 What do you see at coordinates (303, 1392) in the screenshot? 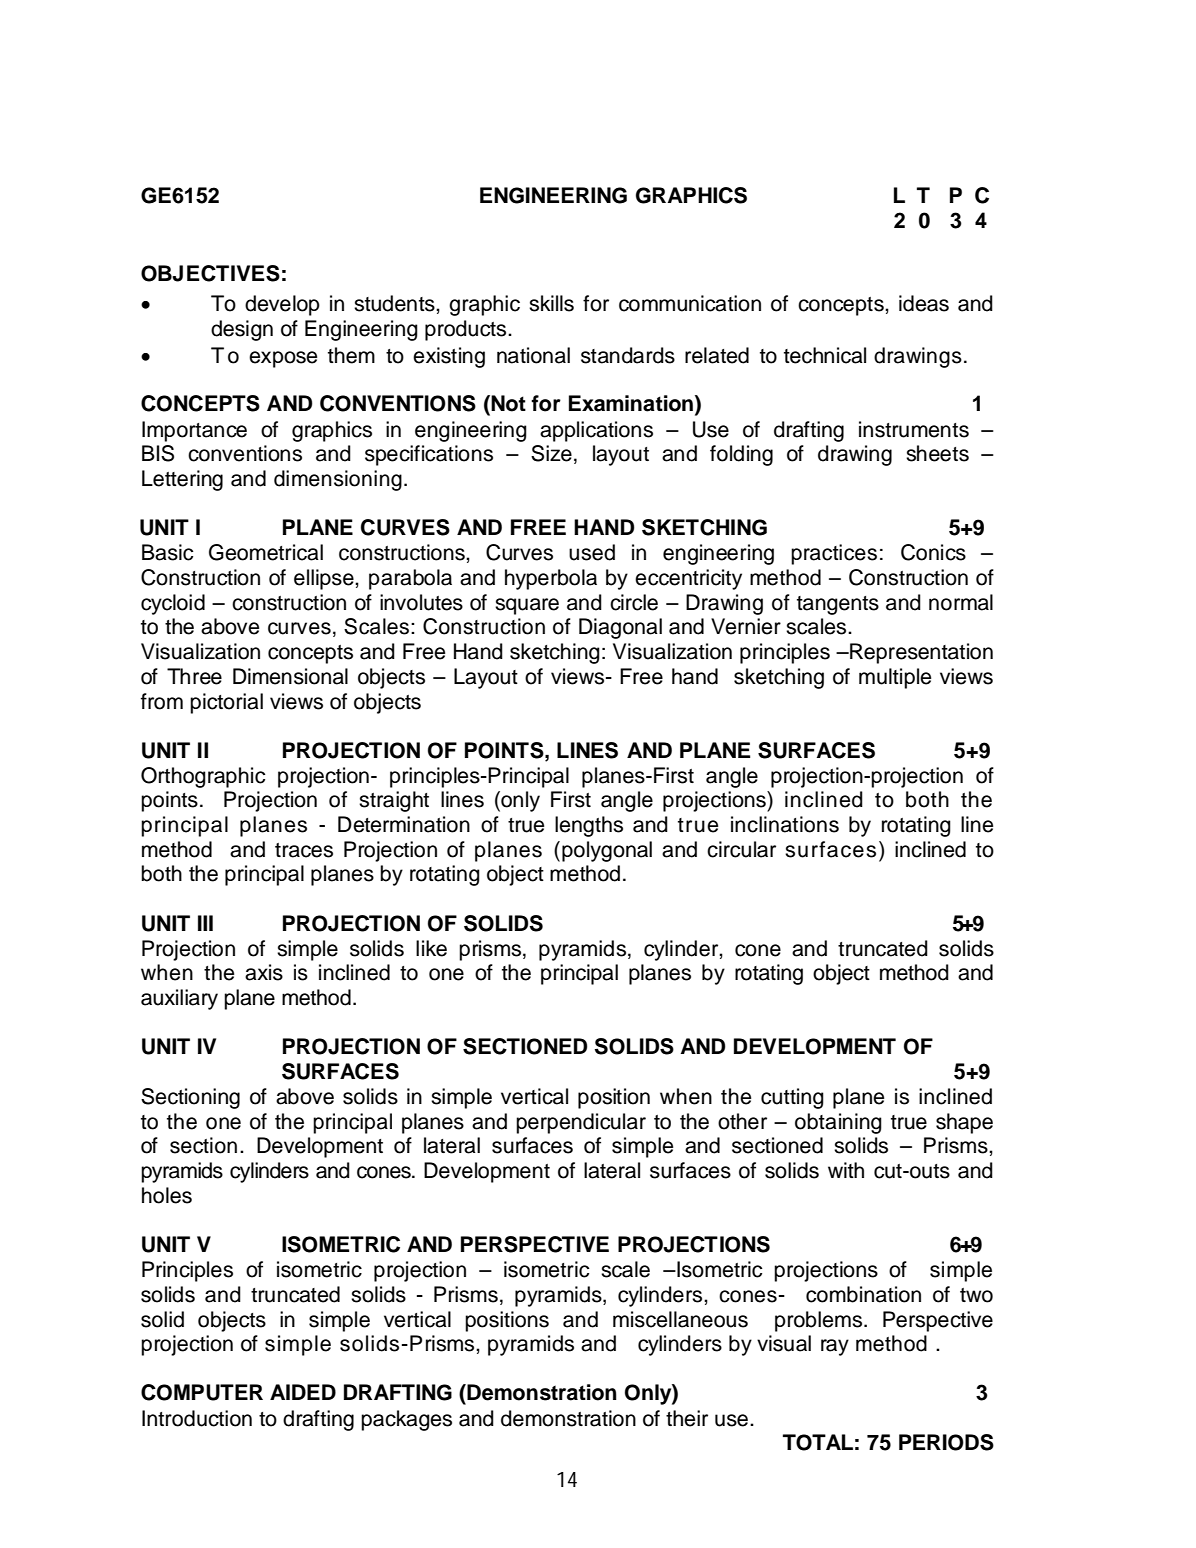
I see `AIDED` at bounding box center [303, 1392].
